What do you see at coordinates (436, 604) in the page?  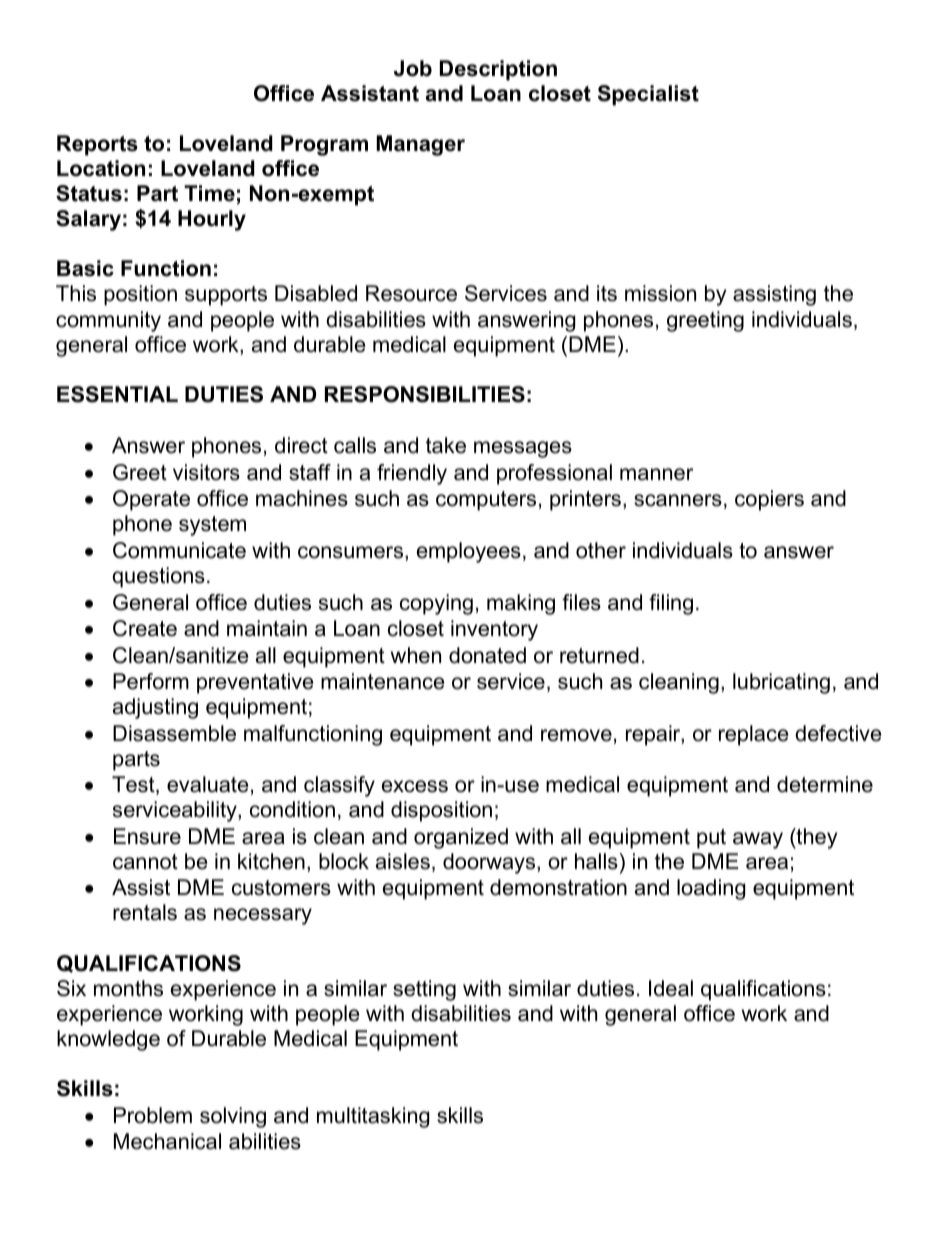 I see `copying` at bounding box center [436, 604].
